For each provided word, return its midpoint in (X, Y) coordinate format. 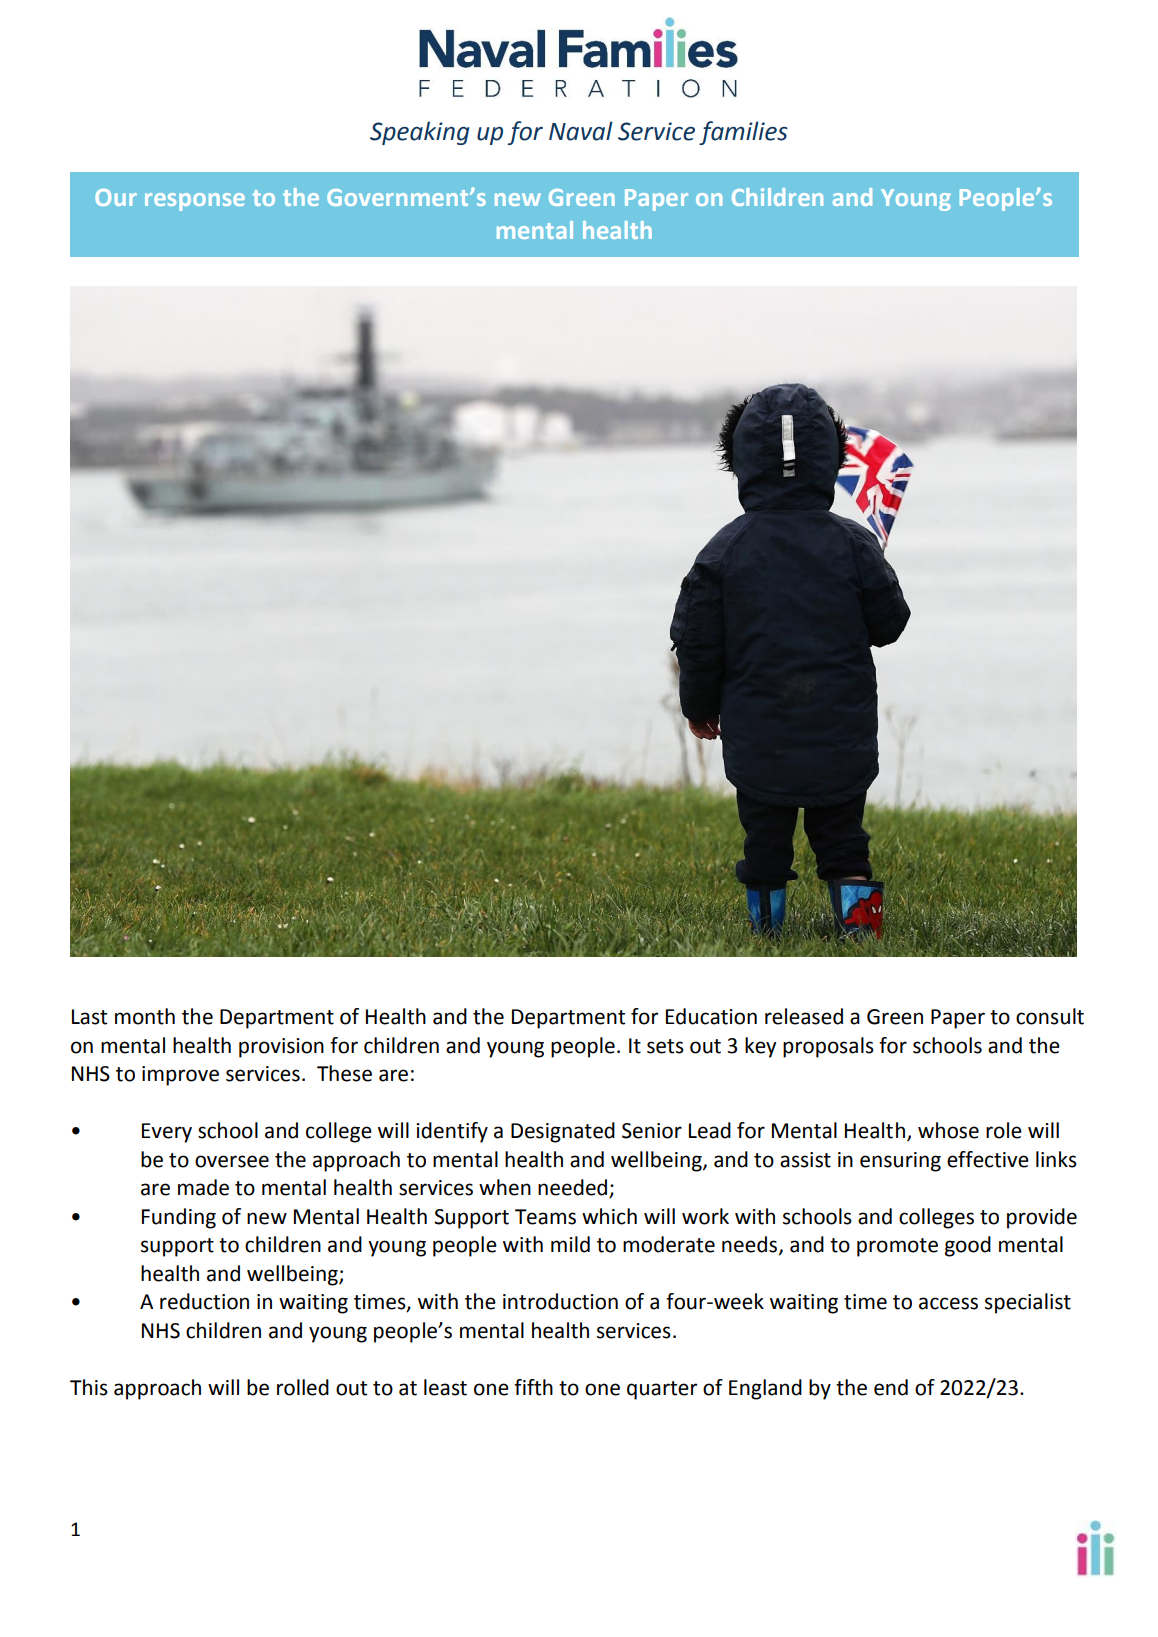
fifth (533, 1387)
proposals (828, 1047)
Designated (563, 1132)
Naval (581, 131)
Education (711, 1016)
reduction (204, 1301)
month (145, 1016)
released (804, 1016)
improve (180, 1076)
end (891, 1387)
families (743, 133)
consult (1050, 1016)
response (195, 202)
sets (665, 1046)
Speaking (419, 133)
